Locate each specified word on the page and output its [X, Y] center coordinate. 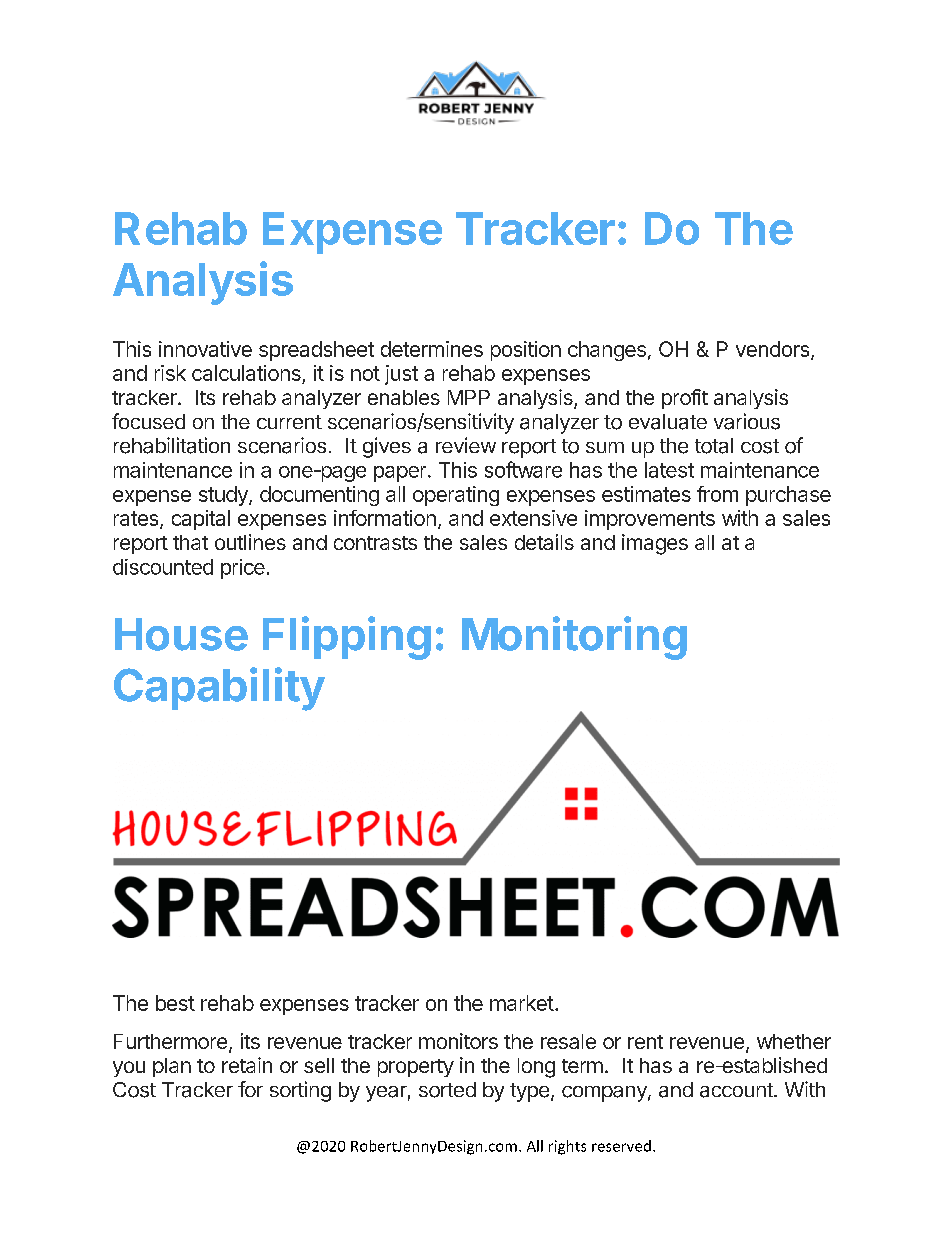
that [190, 542]
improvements [650, 520]
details [544, 542]
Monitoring [574, 638]
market [522, 1003]
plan [172, 1067]
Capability [219, 689]
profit [685, 399]
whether [794, 1041]
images [655, 544]
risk [170, 373]
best [175, 1003]
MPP [469, 397]
